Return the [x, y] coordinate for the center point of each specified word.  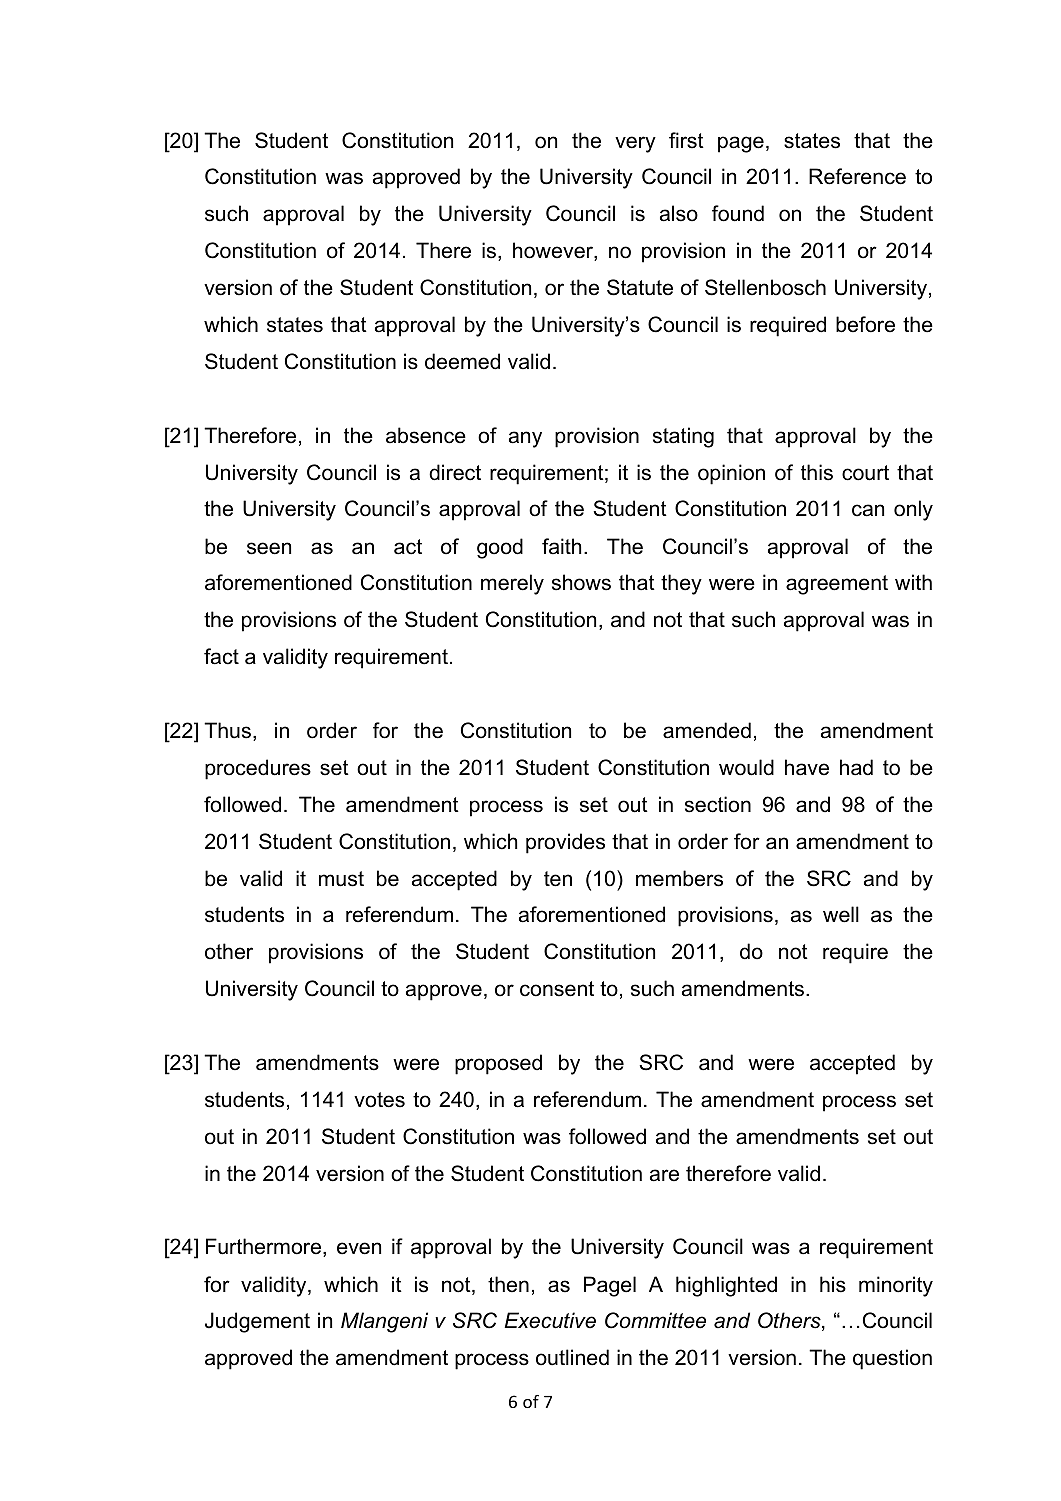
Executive [550, 1320]
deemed [462, 361]
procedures [258, 769]
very [635, 144]
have [807, 767]
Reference [857, 176]
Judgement [257, 1322]
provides [565, 843]
